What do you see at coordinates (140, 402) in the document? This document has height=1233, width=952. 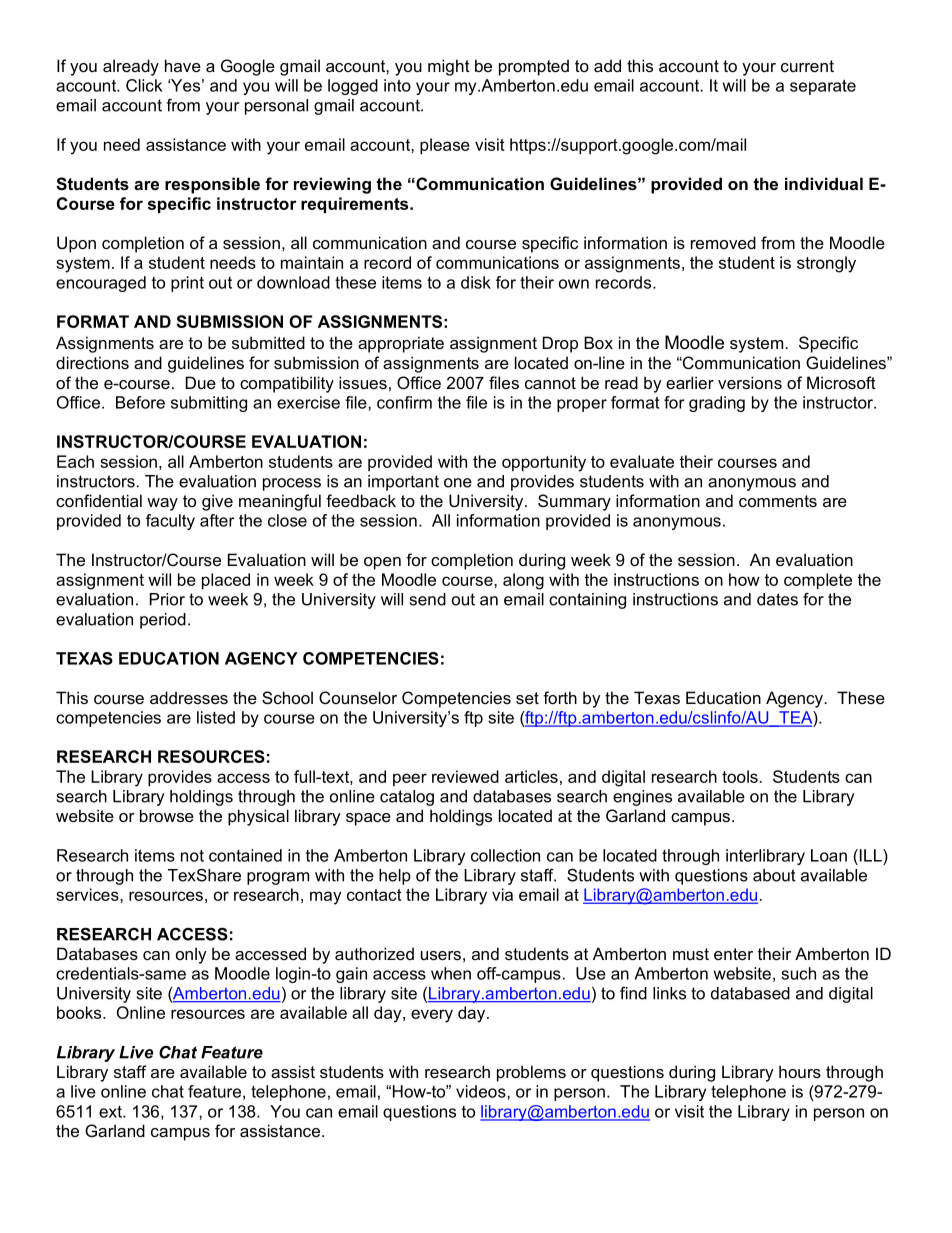 I see `Before` at bounding box center [140, 402].
